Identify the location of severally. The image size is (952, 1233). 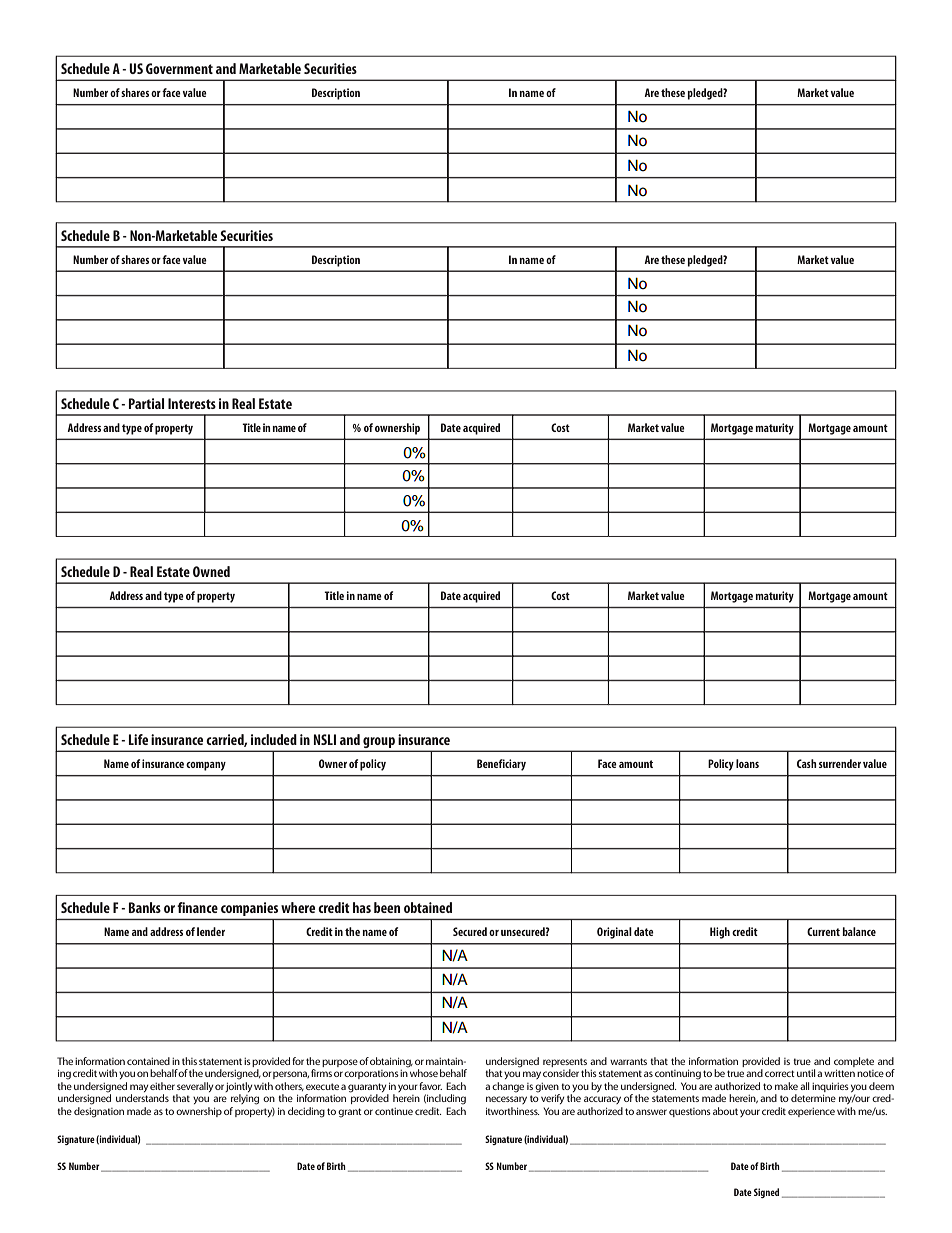
(195, 1087).
